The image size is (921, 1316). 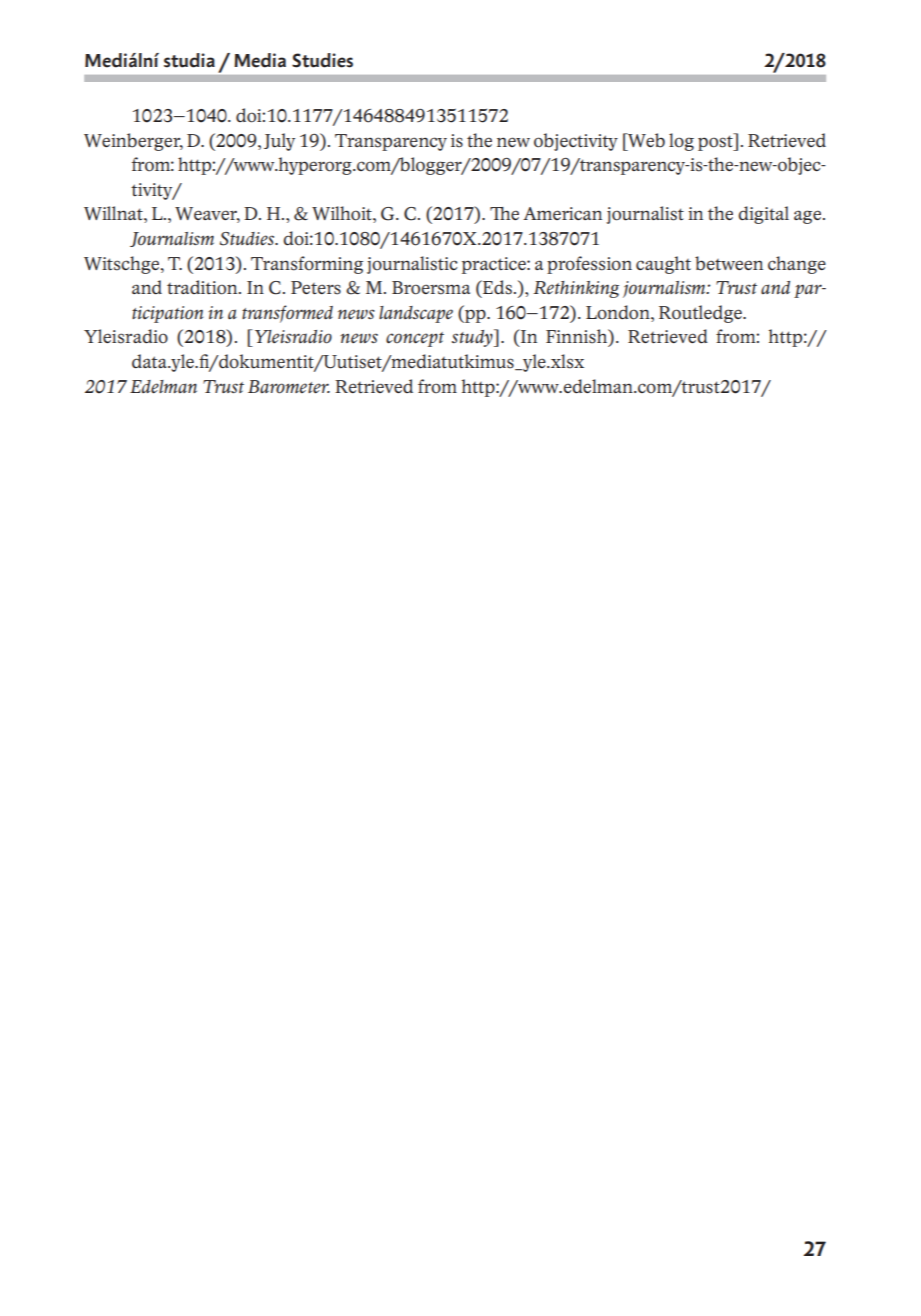 I want to click on profession, so click(x=589, y=265).
